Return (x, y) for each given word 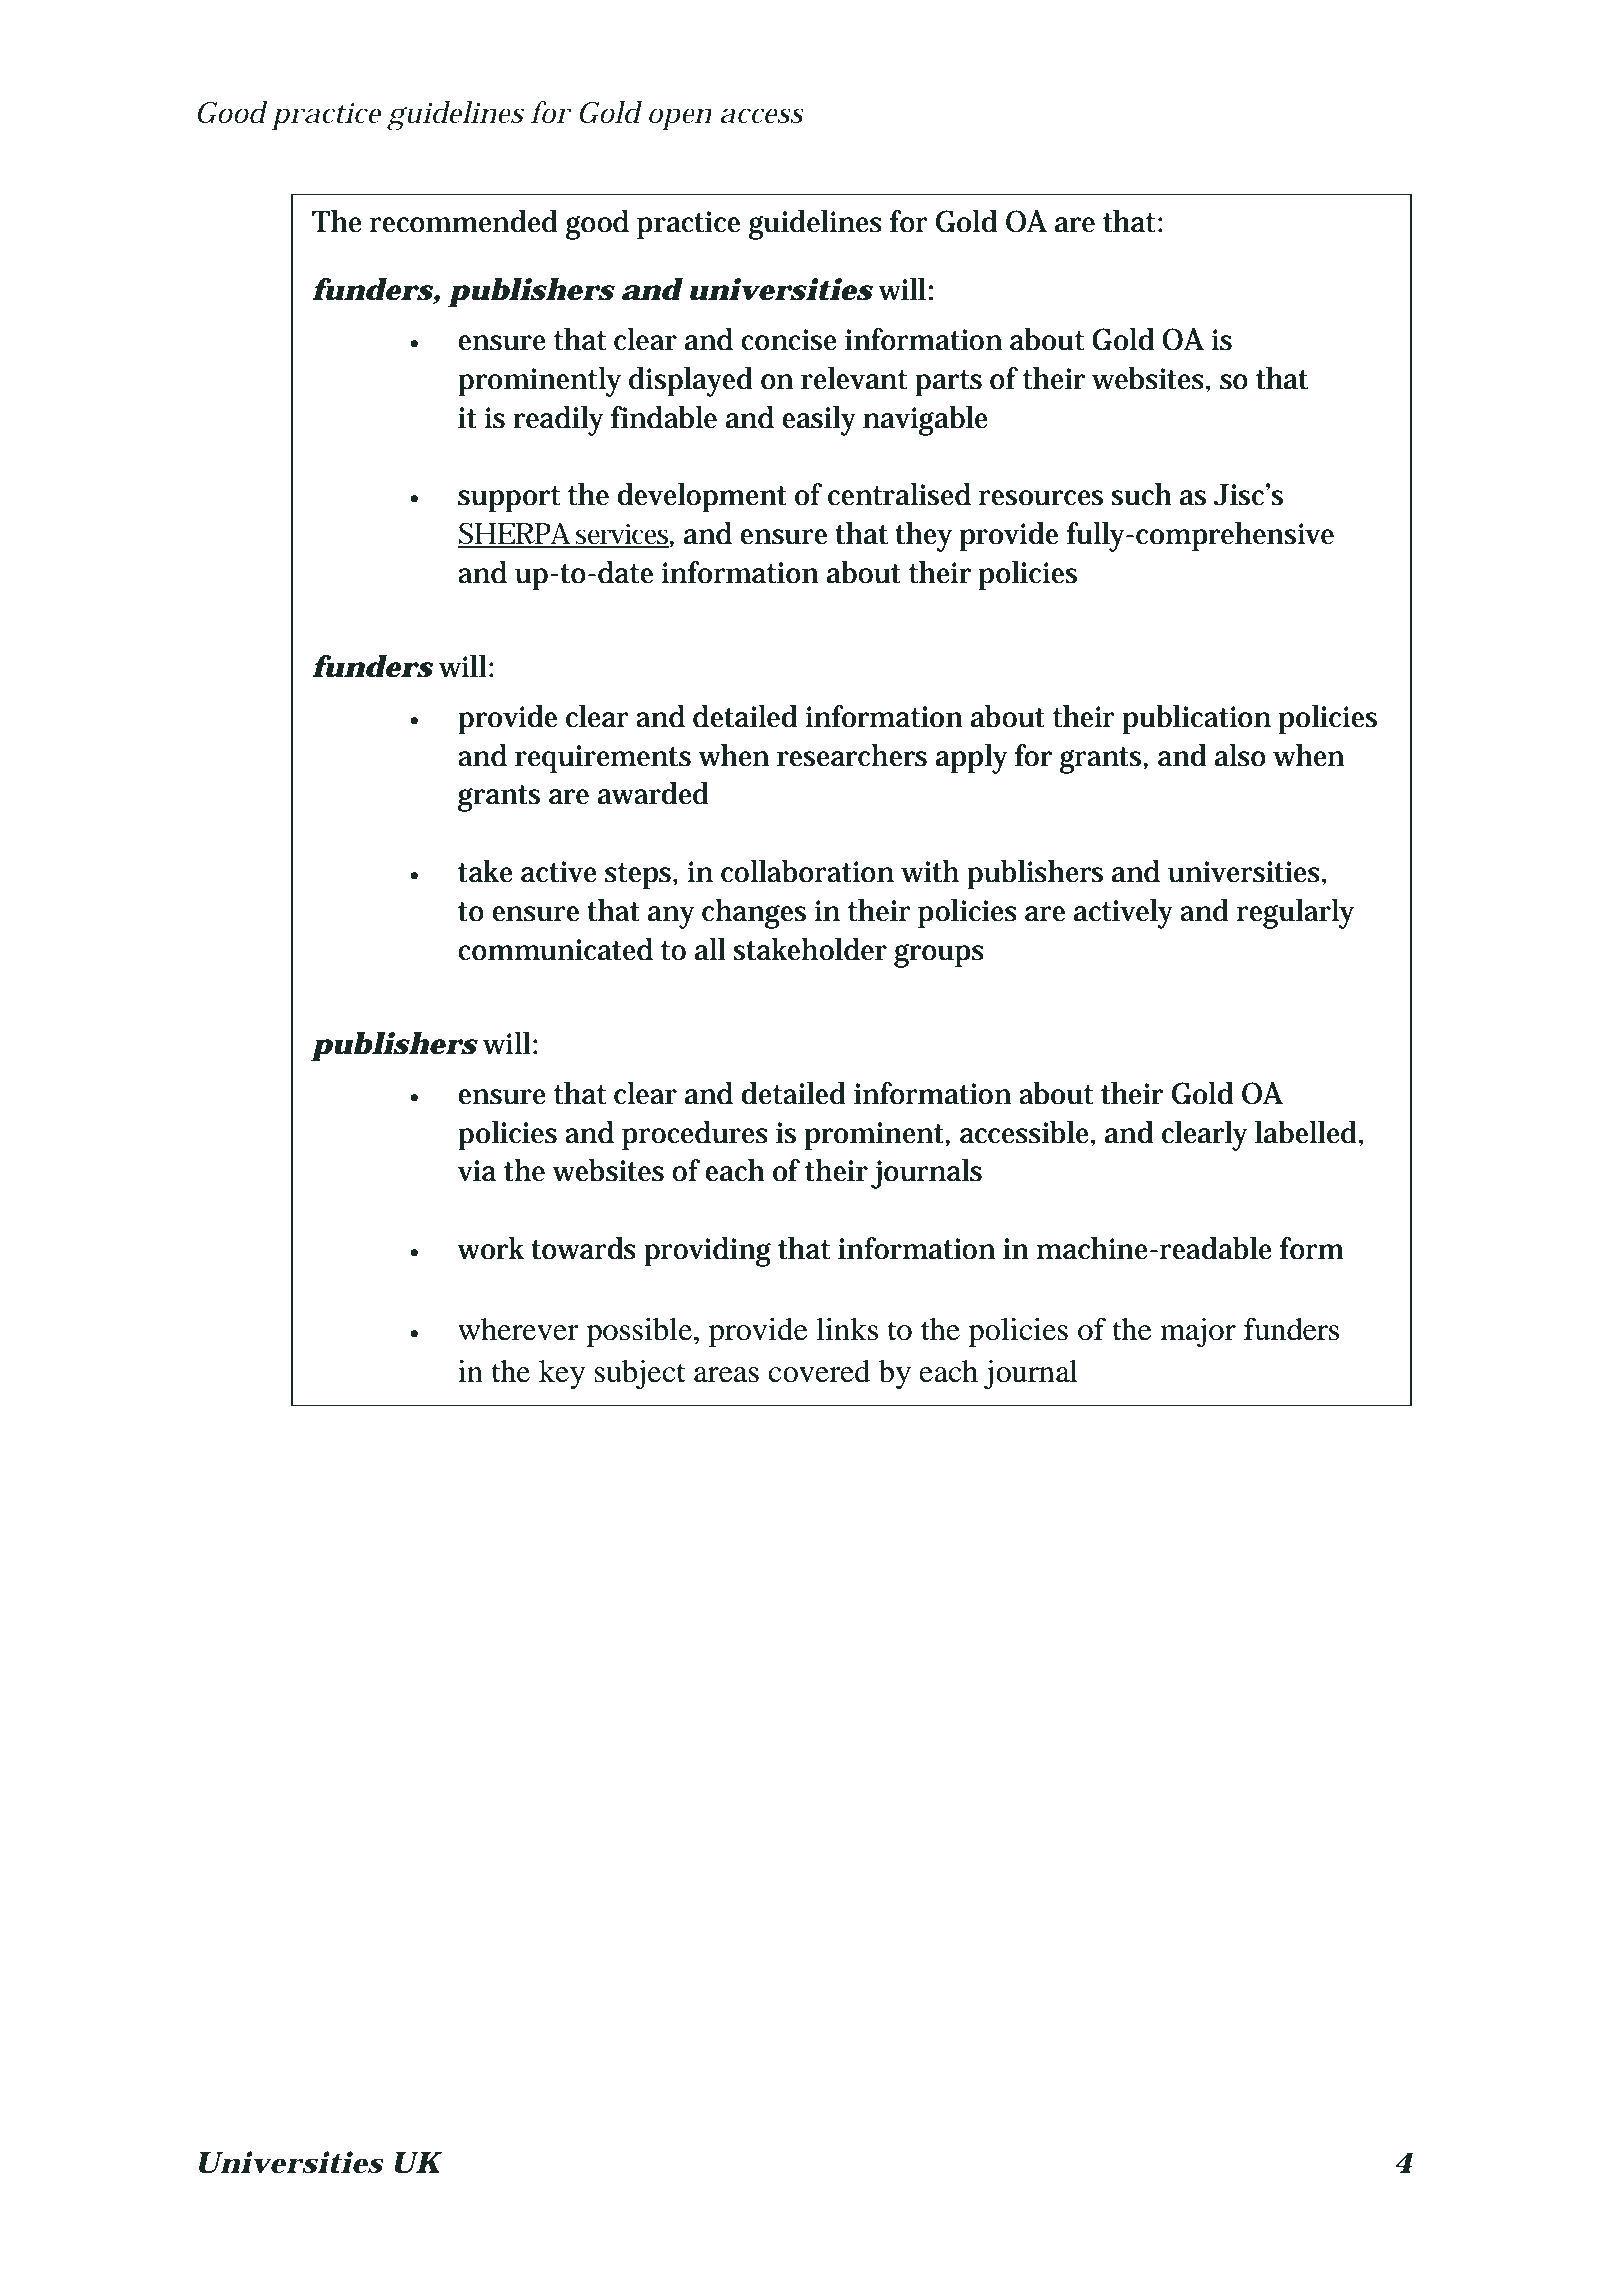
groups (939, 956)
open (680, 119)
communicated (555, 949)
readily (558, 421)
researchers (852, 755)
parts (948, 383)
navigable (925, 421)
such (1141, 494)
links (847, 1329)
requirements (603, 759)
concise (789, 340)
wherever (518, 1329)
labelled (1306, 1132)
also (1240, 755)
